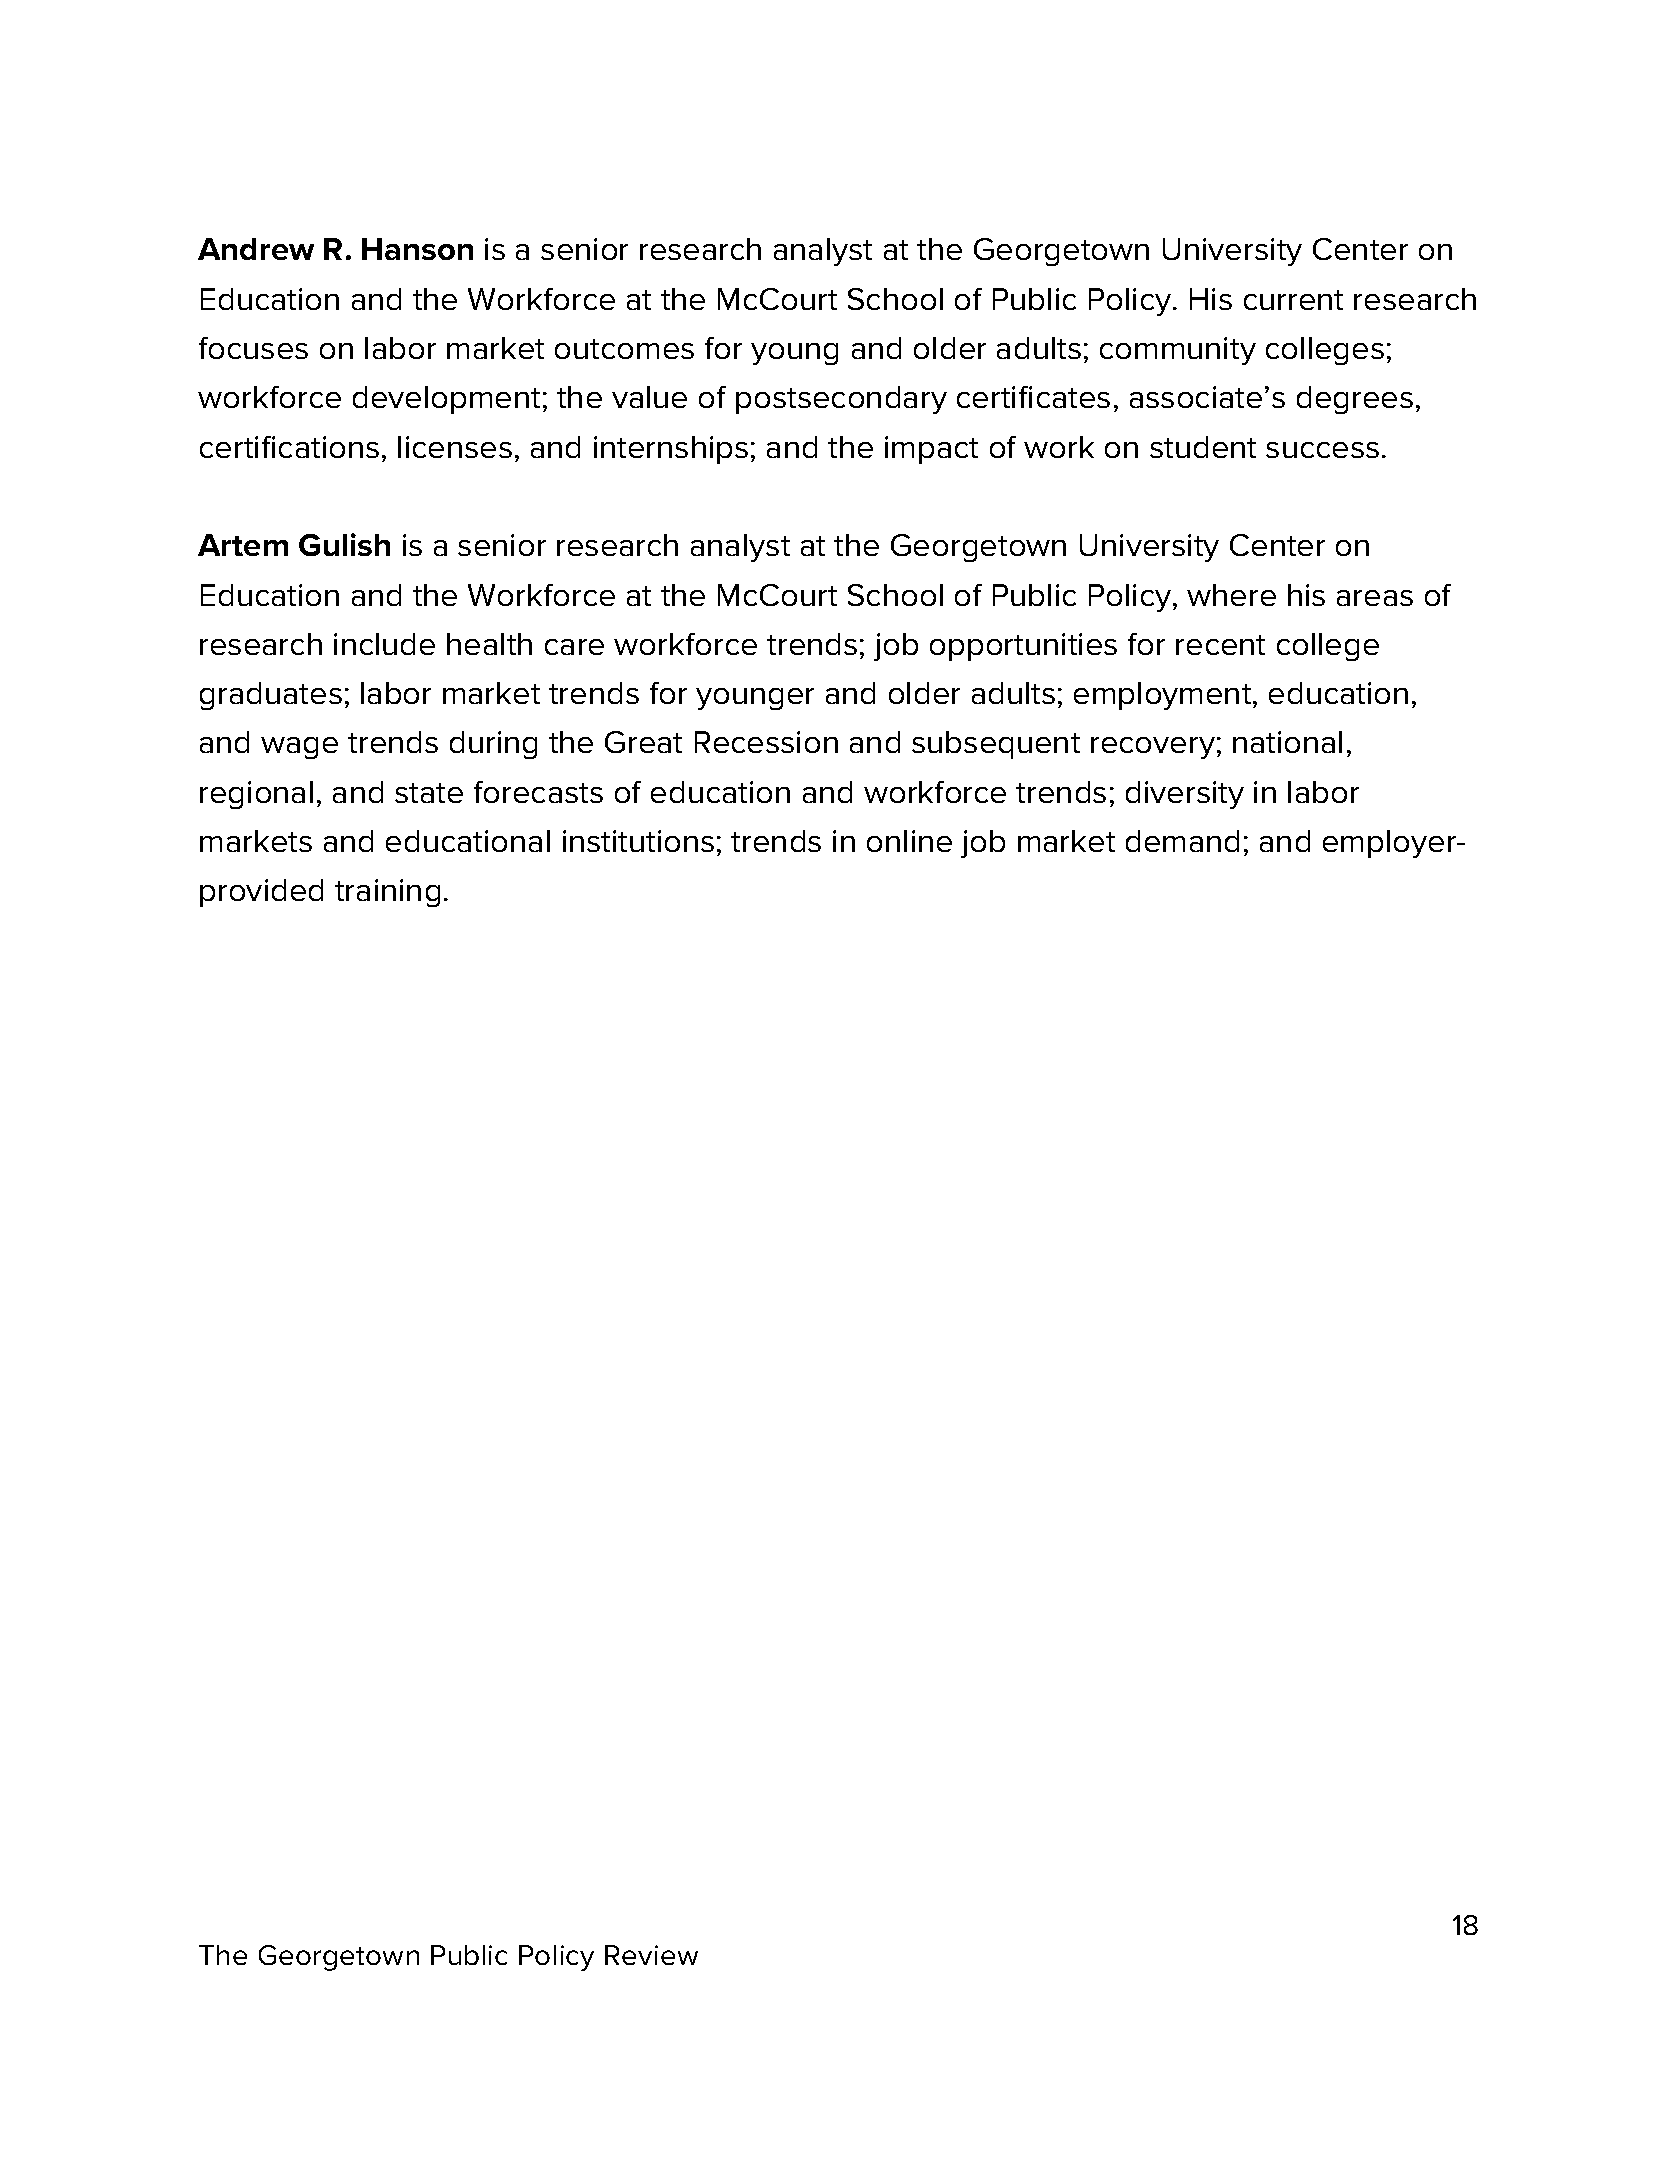  Describe the element at coordinates (1231, 595) in the screenshot. I see `where` at that location.
